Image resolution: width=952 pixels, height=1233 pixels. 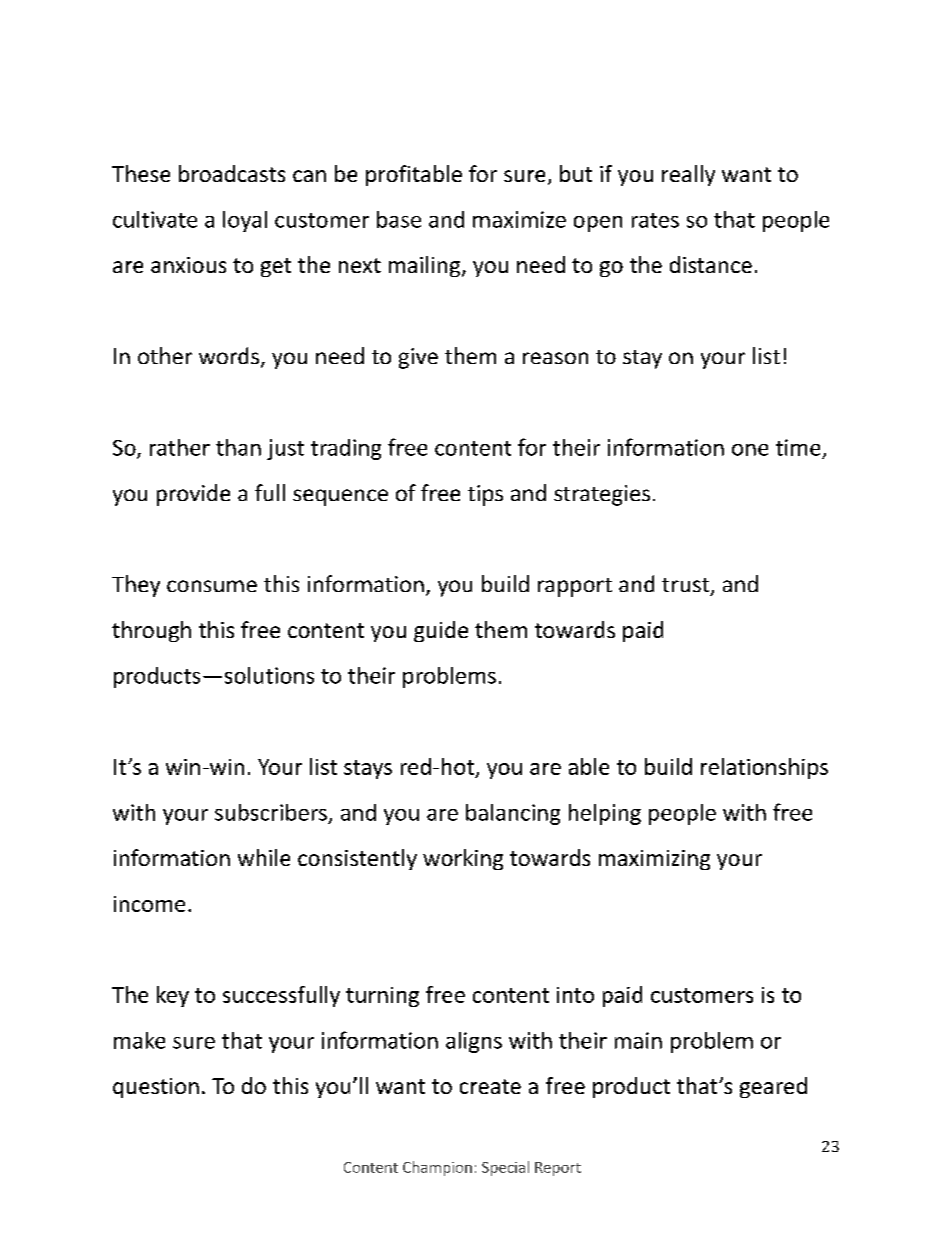 What do you see at coordinates (485, 495) in the document?
I see `tips` at bounding box center [485, 495].
